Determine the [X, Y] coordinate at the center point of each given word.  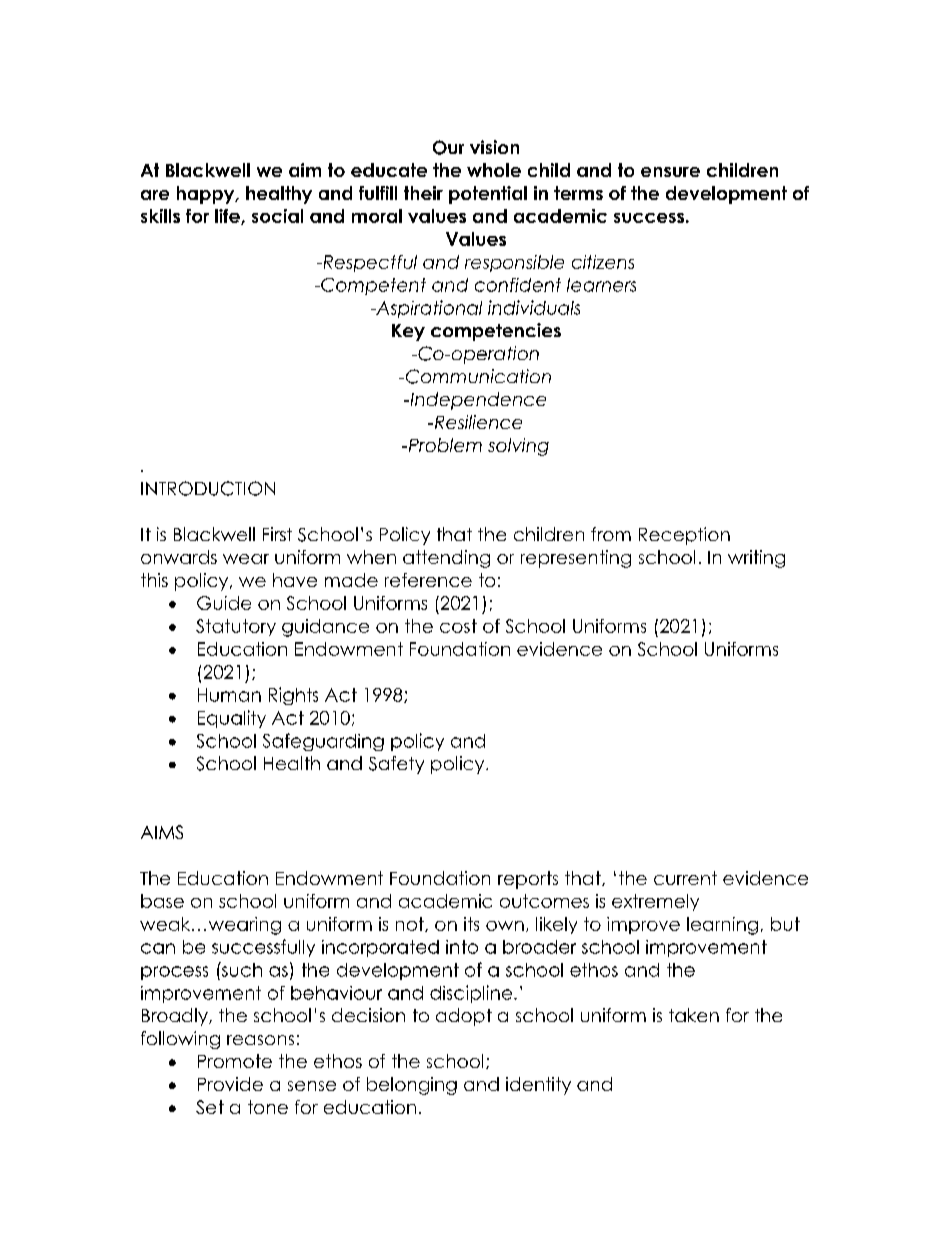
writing [756, 559]
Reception [684, 536]
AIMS [162, 832]
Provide [230, 1084]
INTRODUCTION [208, 488]
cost [458, 626]
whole [494, 170]
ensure [670, 172]
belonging [412, 1086]
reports [528, 880]
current [685, 878]
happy [207, 195]
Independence [477, 401]
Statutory [236, 627]
